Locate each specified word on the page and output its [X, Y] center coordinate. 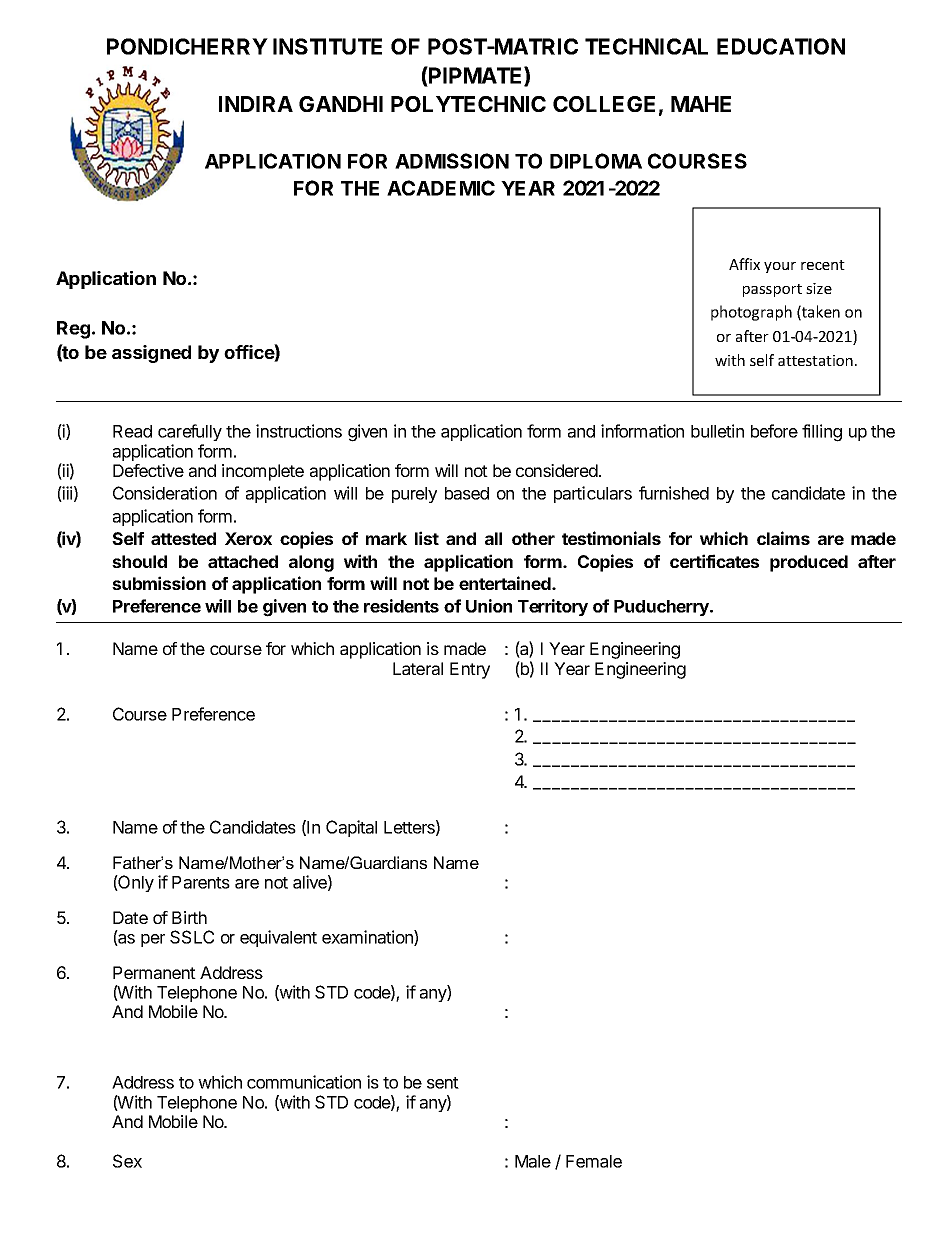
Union [489, 606]
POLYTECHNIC [468, 104]
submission [159, 583]
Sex [127, 1161]
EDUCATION [781, 46]
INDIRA [256, 104]
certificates [714, 561]
